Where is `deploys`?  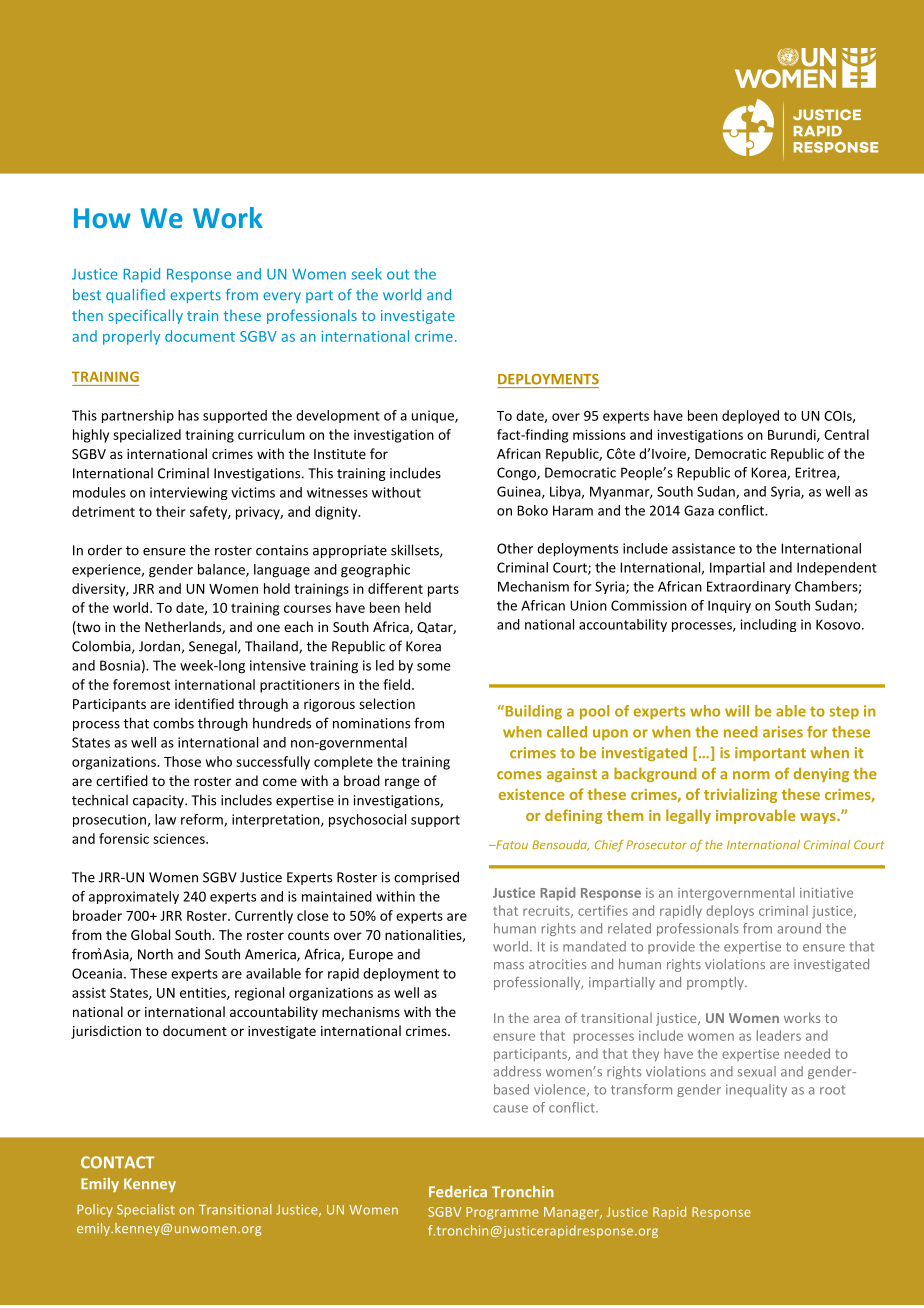
deploys is located at coordinates (730, 912).
